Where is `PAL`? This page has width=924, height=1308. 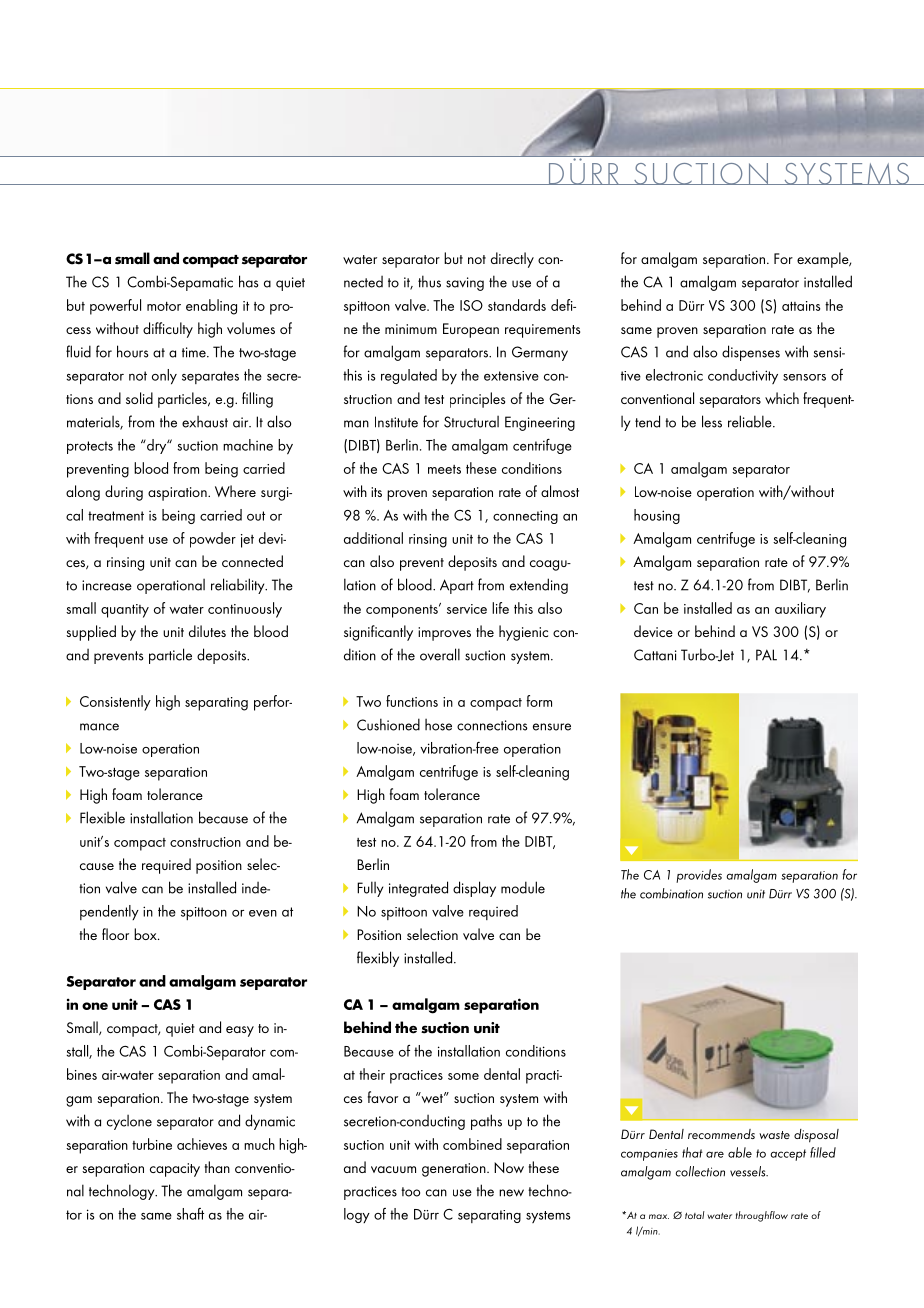 PAL is located at coordinates (766, 655).
